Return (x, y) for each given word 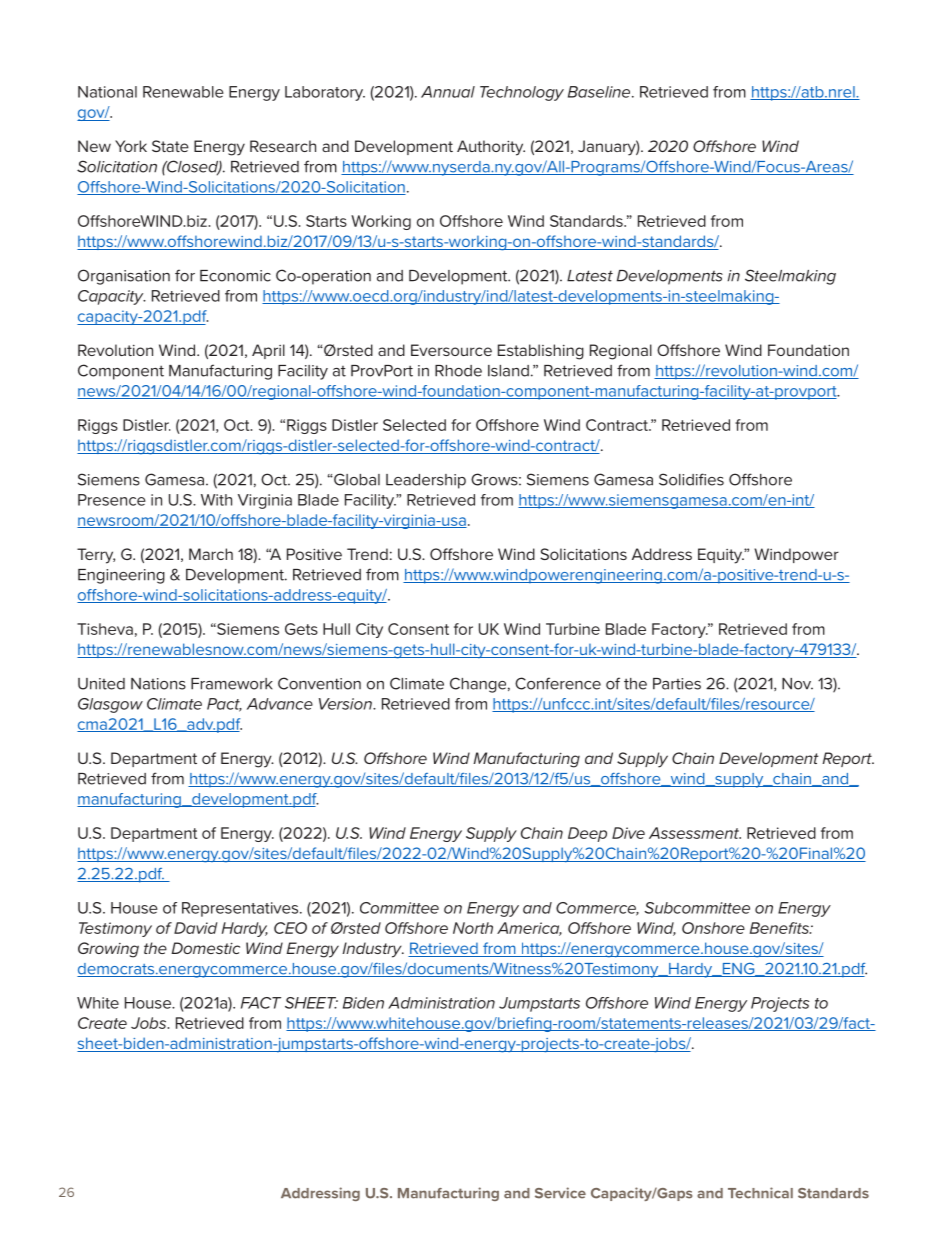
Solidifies (691, 479)
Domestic (205, 948)
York (131, 146)
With (216, 500)
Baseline (600, 92)
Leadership (426, 481)
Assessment (695, 833)
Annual (448, 92)
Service (560, 1193)
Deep (587, 834)
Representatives (241, 909)
